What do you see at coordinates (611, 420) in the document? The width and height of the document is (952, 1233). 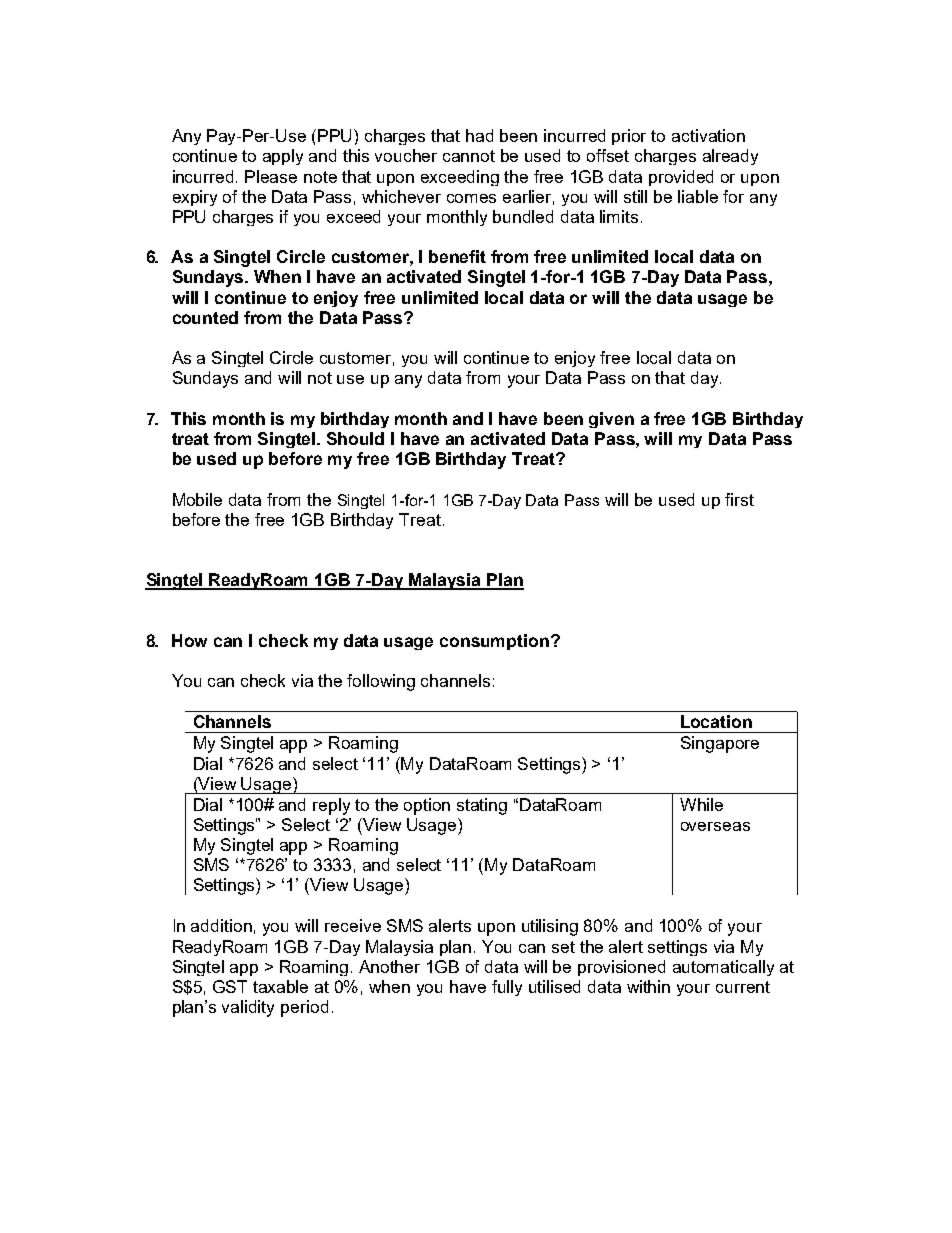 I see `given` at bounding box center [611, 420].
